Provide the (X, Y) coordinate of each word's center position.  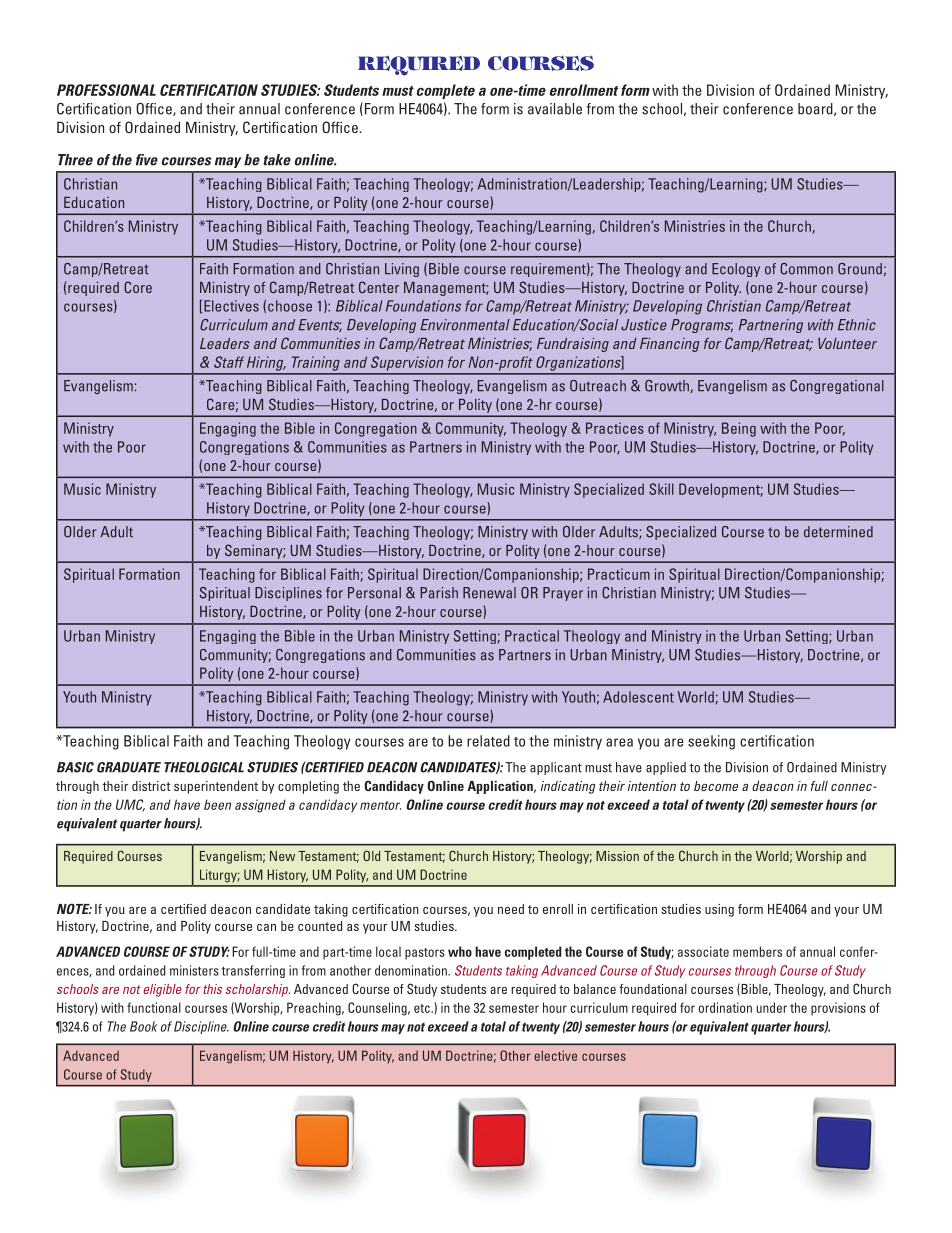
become (716, 786)
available (555, 109)
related (488, 741)
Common (806, 269)
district (151, 786)
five (147, 160)
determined (838, 532)
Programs (702, 326)
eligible (162, 990)
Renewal (489, 593)
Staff (229, 362)
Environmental (465, 325)
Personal (374, 593)
